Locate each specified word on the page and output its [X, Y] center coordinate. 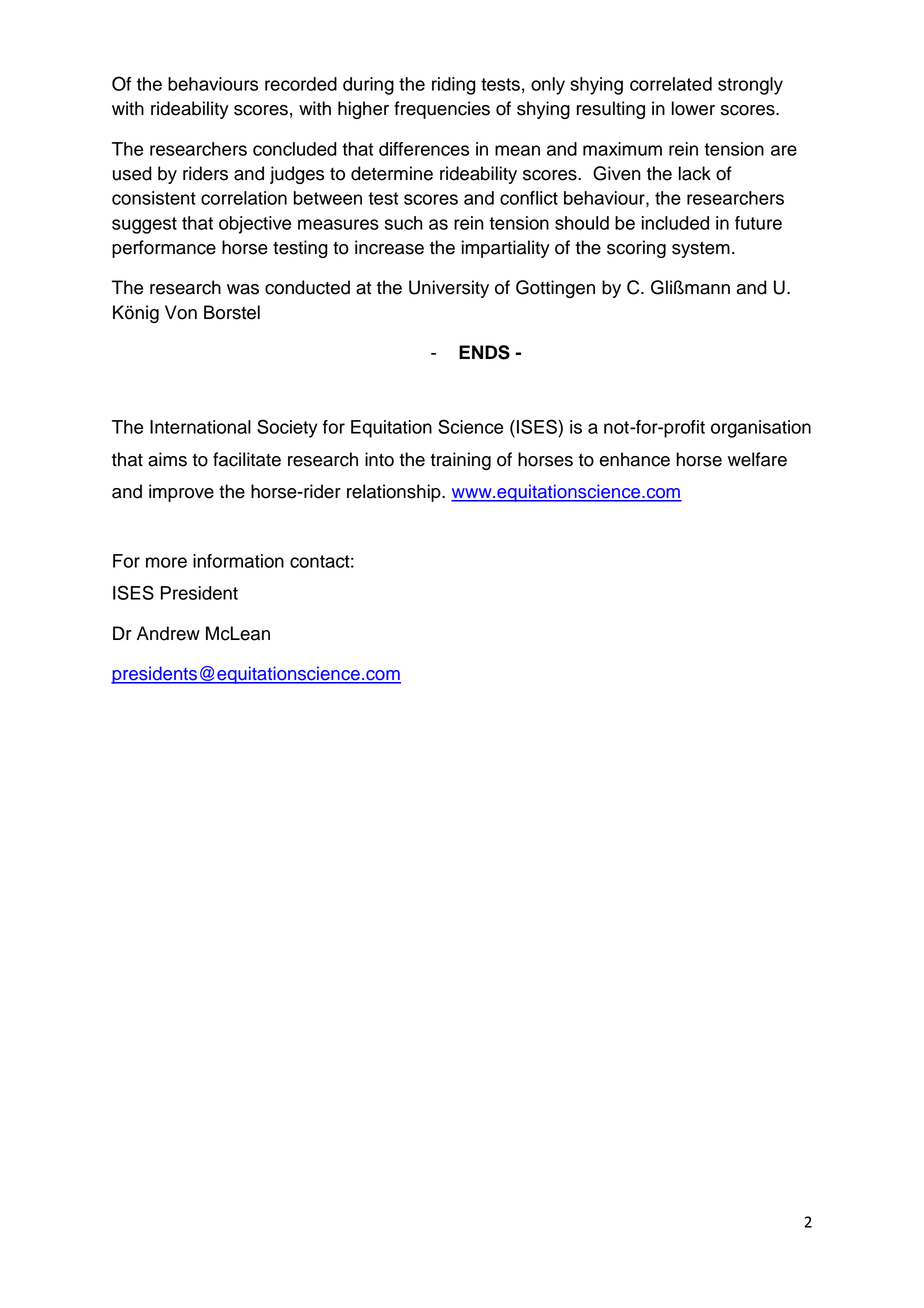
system [701, 250]
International [200, 427]
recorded [301, 84]
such [404, 223]
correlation [244, 198]
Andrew [168, 633]
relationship [395, 493]
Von [181, 312]
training [460, 461]
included [675, 223]
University [449, 289]
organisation [761, 429]
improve [181, 493]
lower [693, 108]
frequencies [442, 110]
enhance [635, 459]
